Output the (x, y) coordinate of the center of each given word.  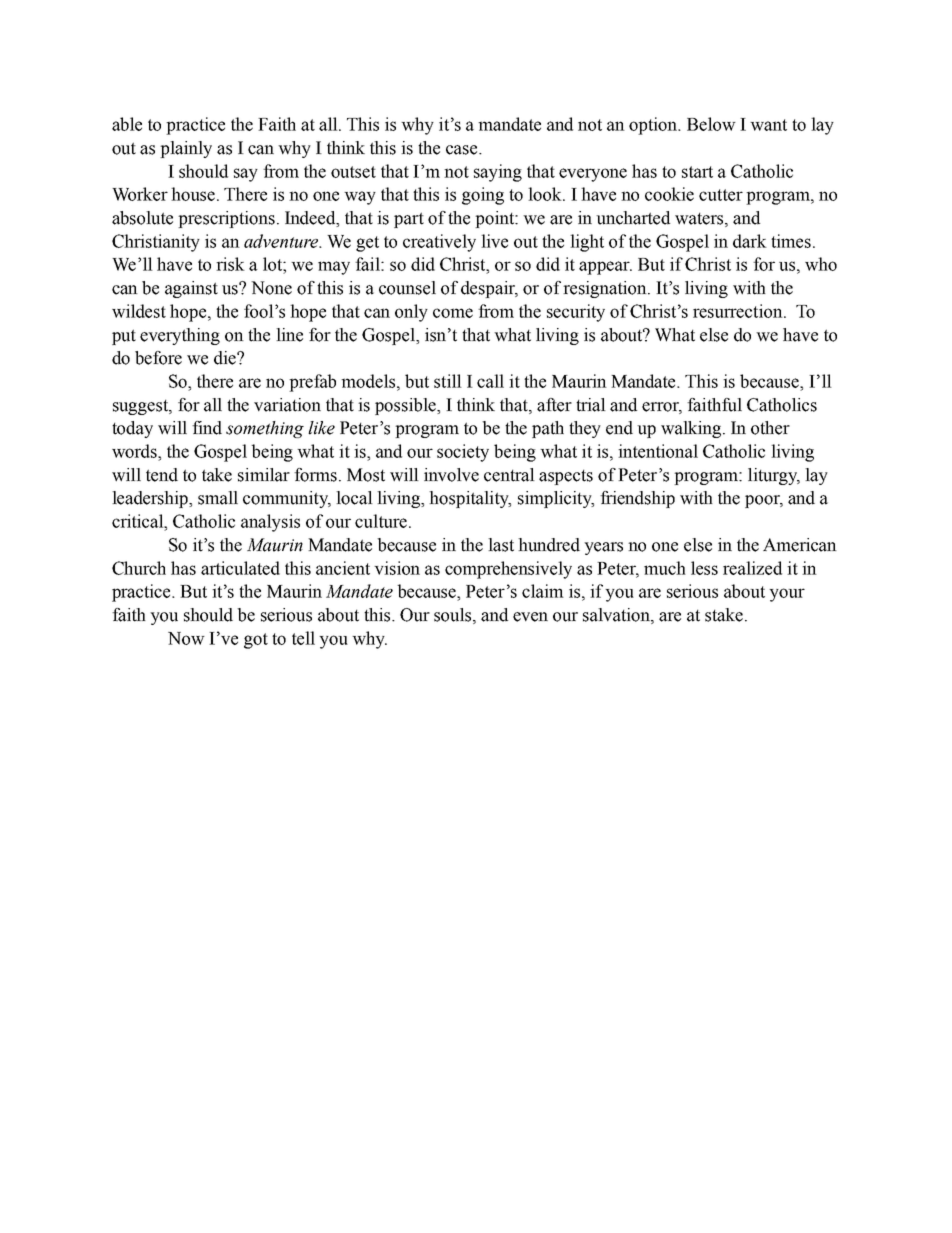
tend (162, 475)
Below (711, 124)
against (191, 289)
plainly (186, 149)
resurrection (739, 311)
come (453, 313)
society (463, 453)
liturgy (774, 476)
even (530, 617)
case (463, 150)
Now (186, 638)
